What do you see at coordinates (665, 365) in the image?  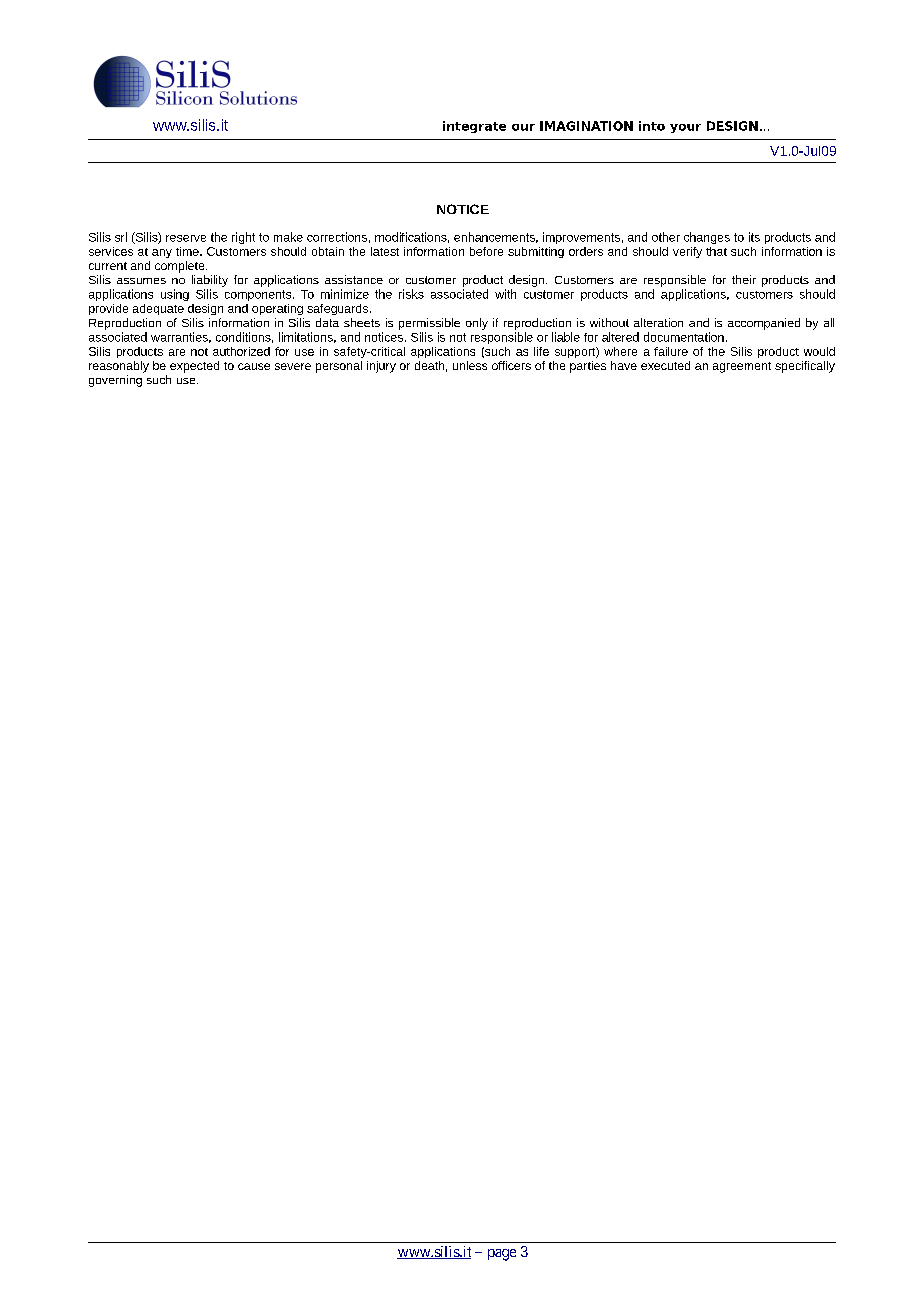 I see `executed` at bounding box center [665, 365].
